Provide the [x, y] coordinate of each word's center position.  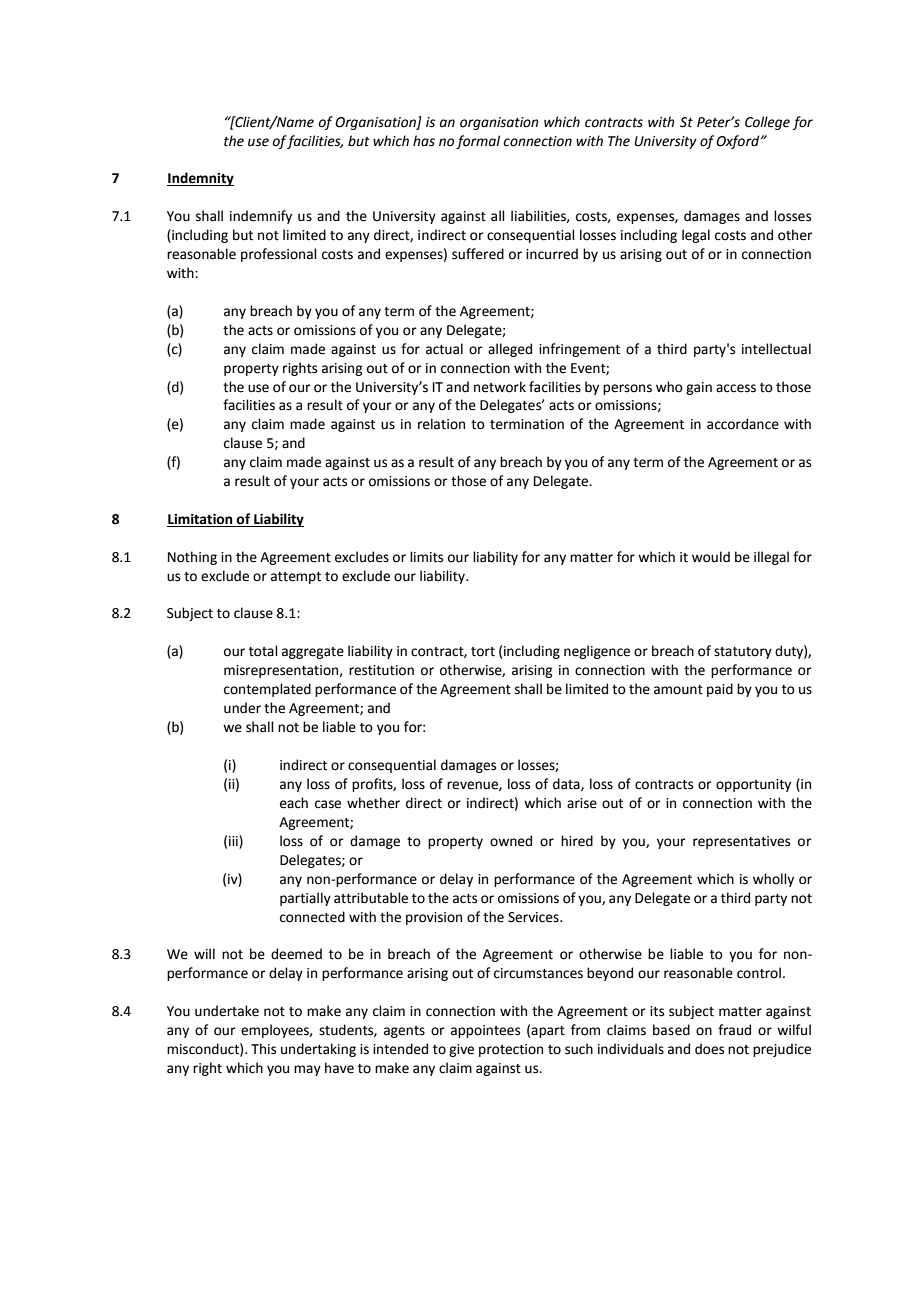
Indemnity [200, 179]
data [567, 784]
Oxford [739, 142]
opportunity [753, 785]
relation [441, 424]
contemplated [267, 690]
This [263, 1049]
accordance [743, 424]
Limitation [201, 520]
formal [478, 142]
